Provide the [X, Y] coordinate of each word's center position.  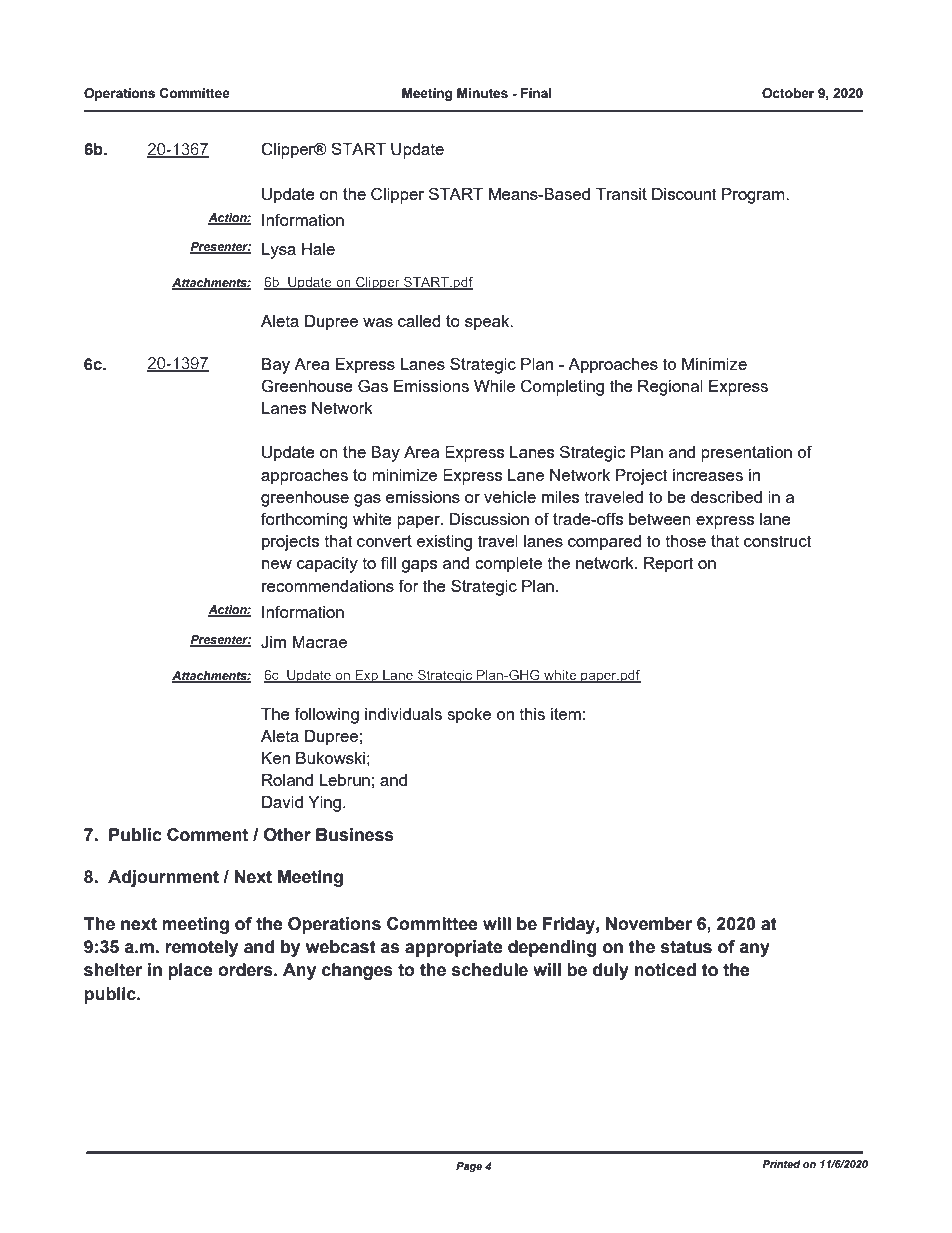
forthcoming [304, 520]
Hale [318, 249]
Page [469, 1167]
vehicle [510, 497]
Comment [207, 835]
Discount [684, 194]
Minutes [482, 93]
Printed [781, 1164]
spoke [469, 716]
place [190, 971]
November [649, 924]
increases [708, 475]
